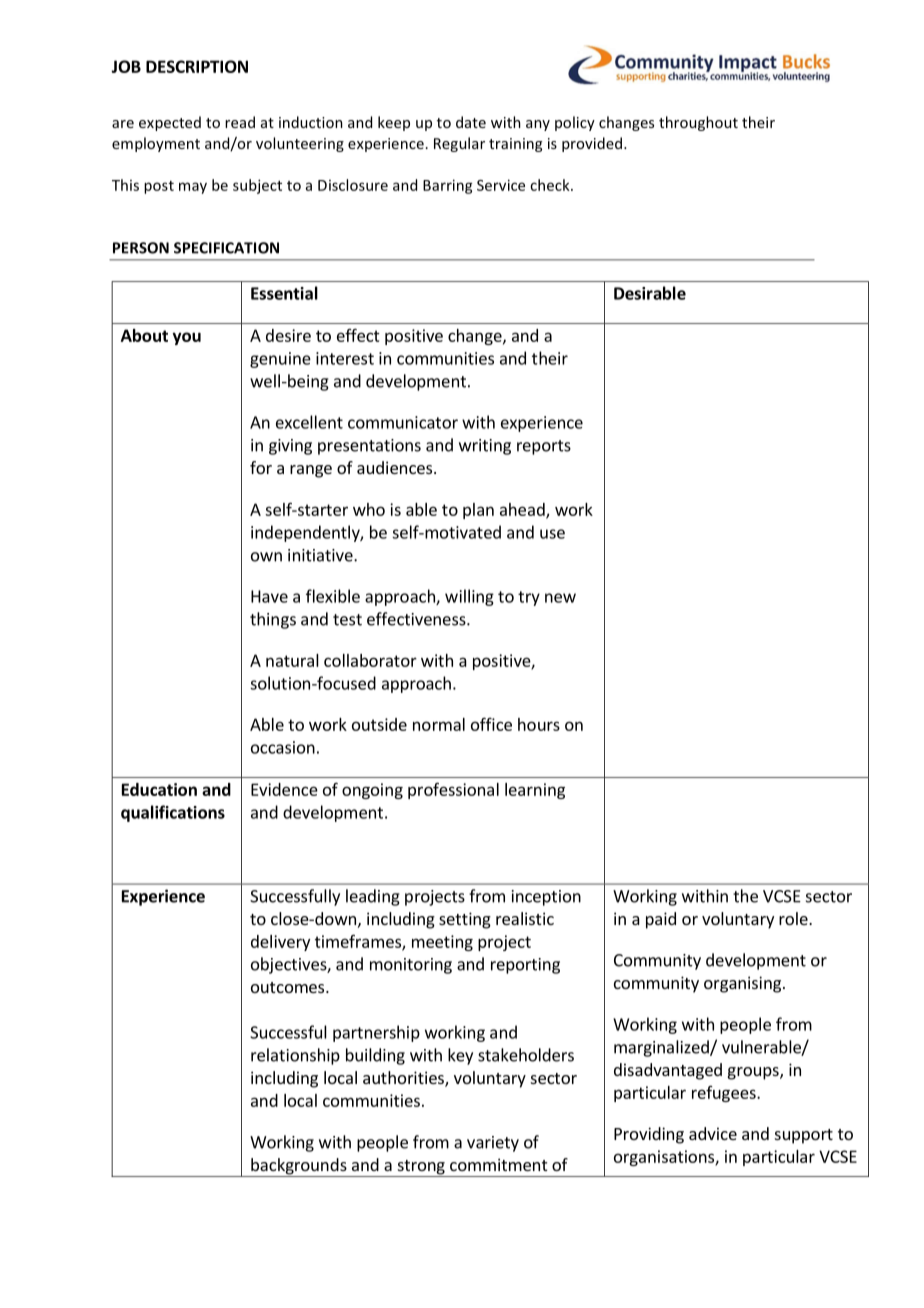 This page has width=924, height=1308. Describe the element at coordinates (173, 813) in the page. I see `qualifications` at that location.
